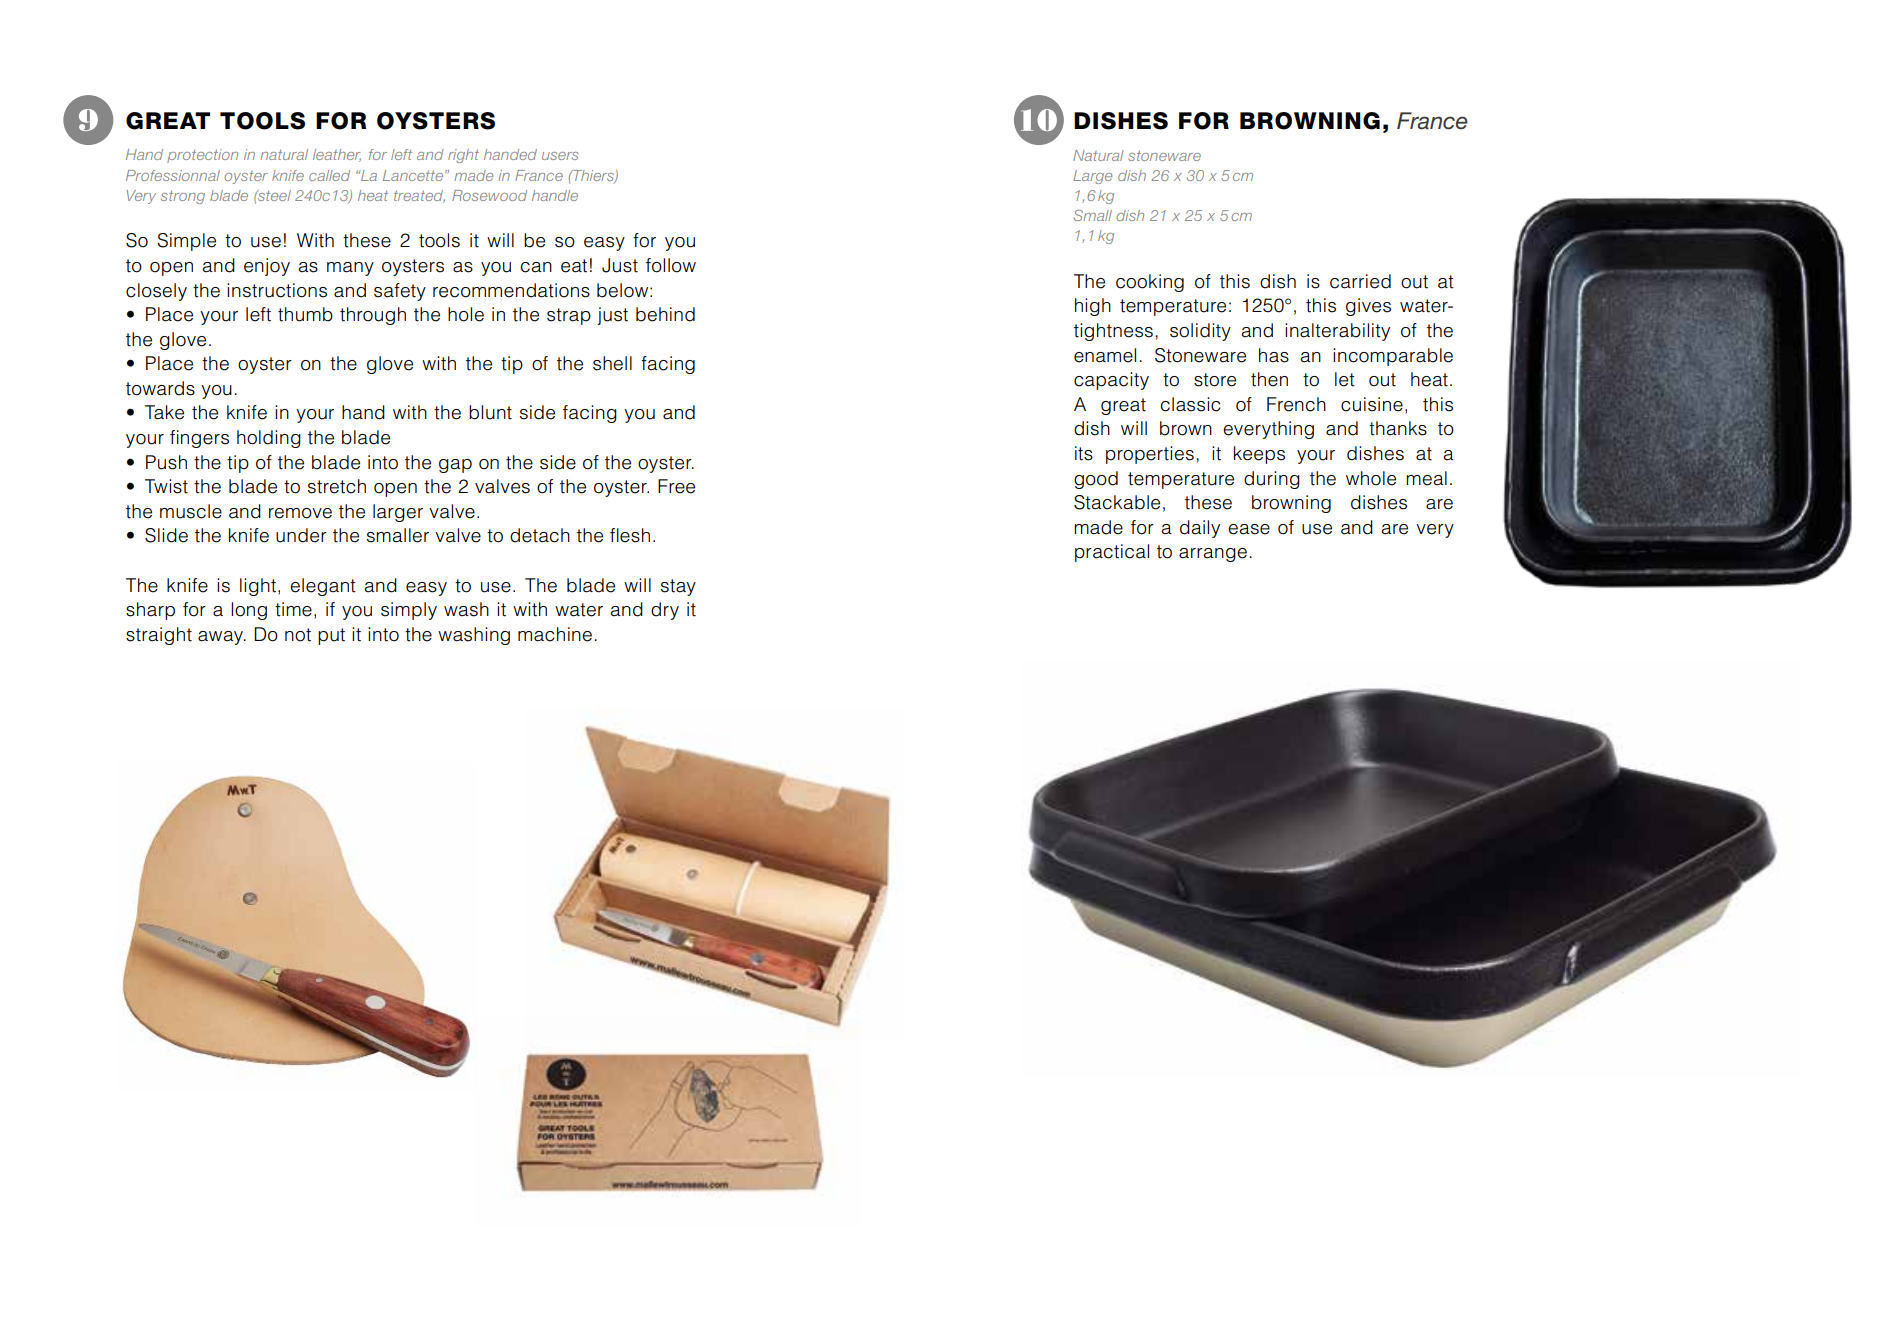 The width and height of the screenshot is (1901, 1331). What do you see at coordinates (560, 156) in the screenshot?
I see `users` at bounding box center [560, 156].
